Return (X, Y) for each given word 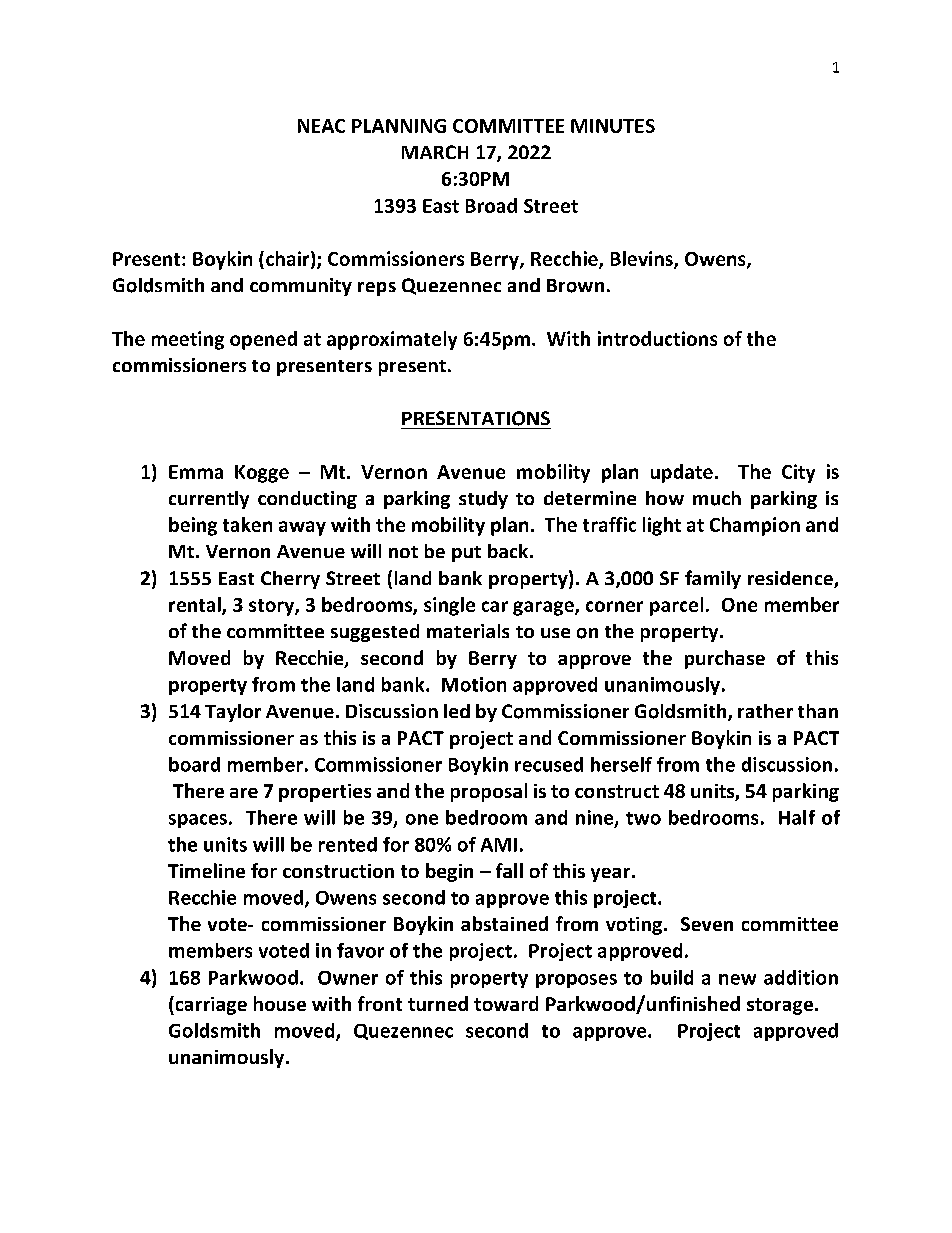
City (798, 473)
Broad (491, 205)
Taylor (233, 713)
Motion (474, 684)
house (280, 1003)
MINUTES (613, 126)
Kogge (262, 474)
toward (506, 1003)
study (483, 500)
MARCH (435, 152)
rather (765, 711)
